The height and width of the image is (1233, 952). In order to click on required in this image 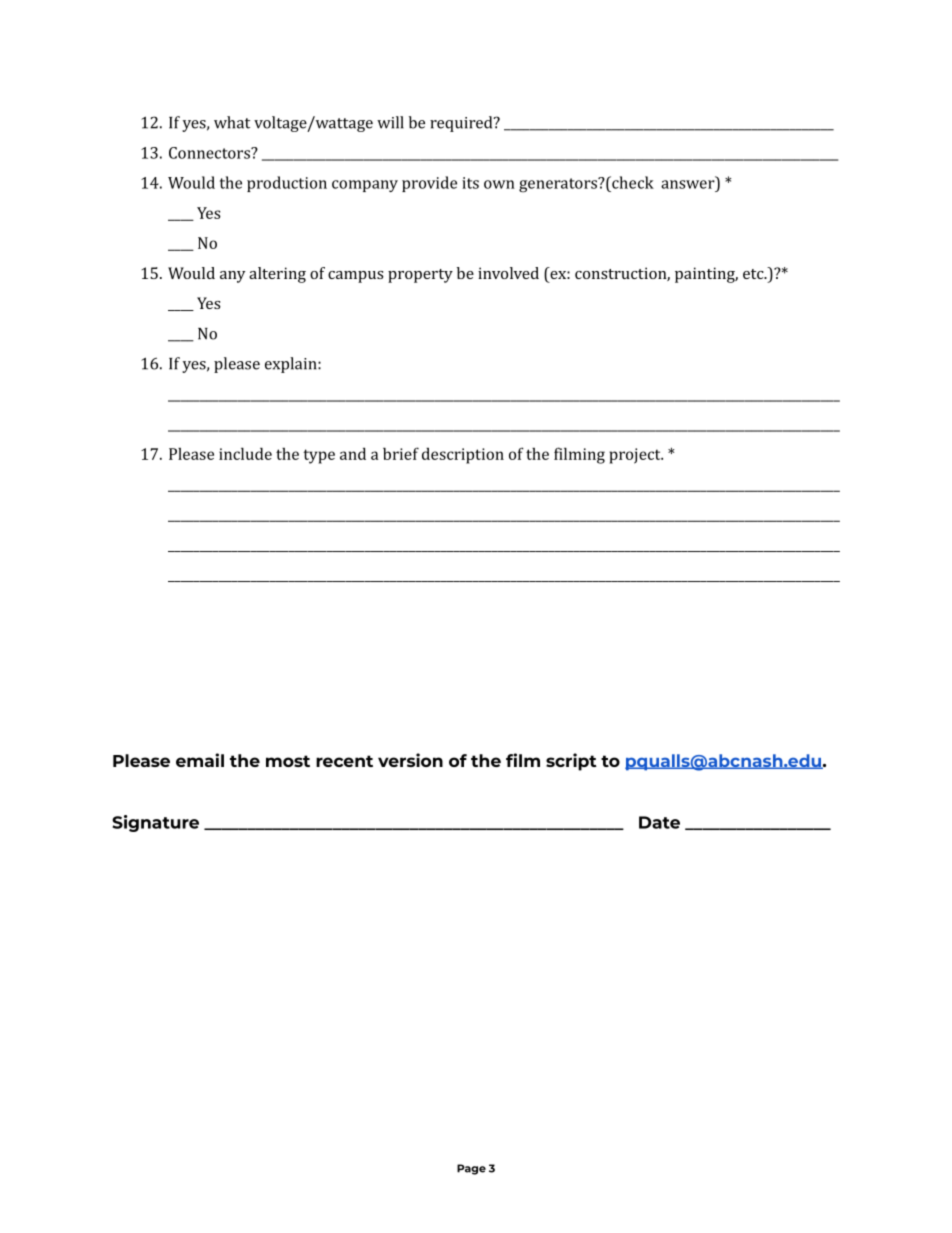, I will do `click(462, 124)`.
